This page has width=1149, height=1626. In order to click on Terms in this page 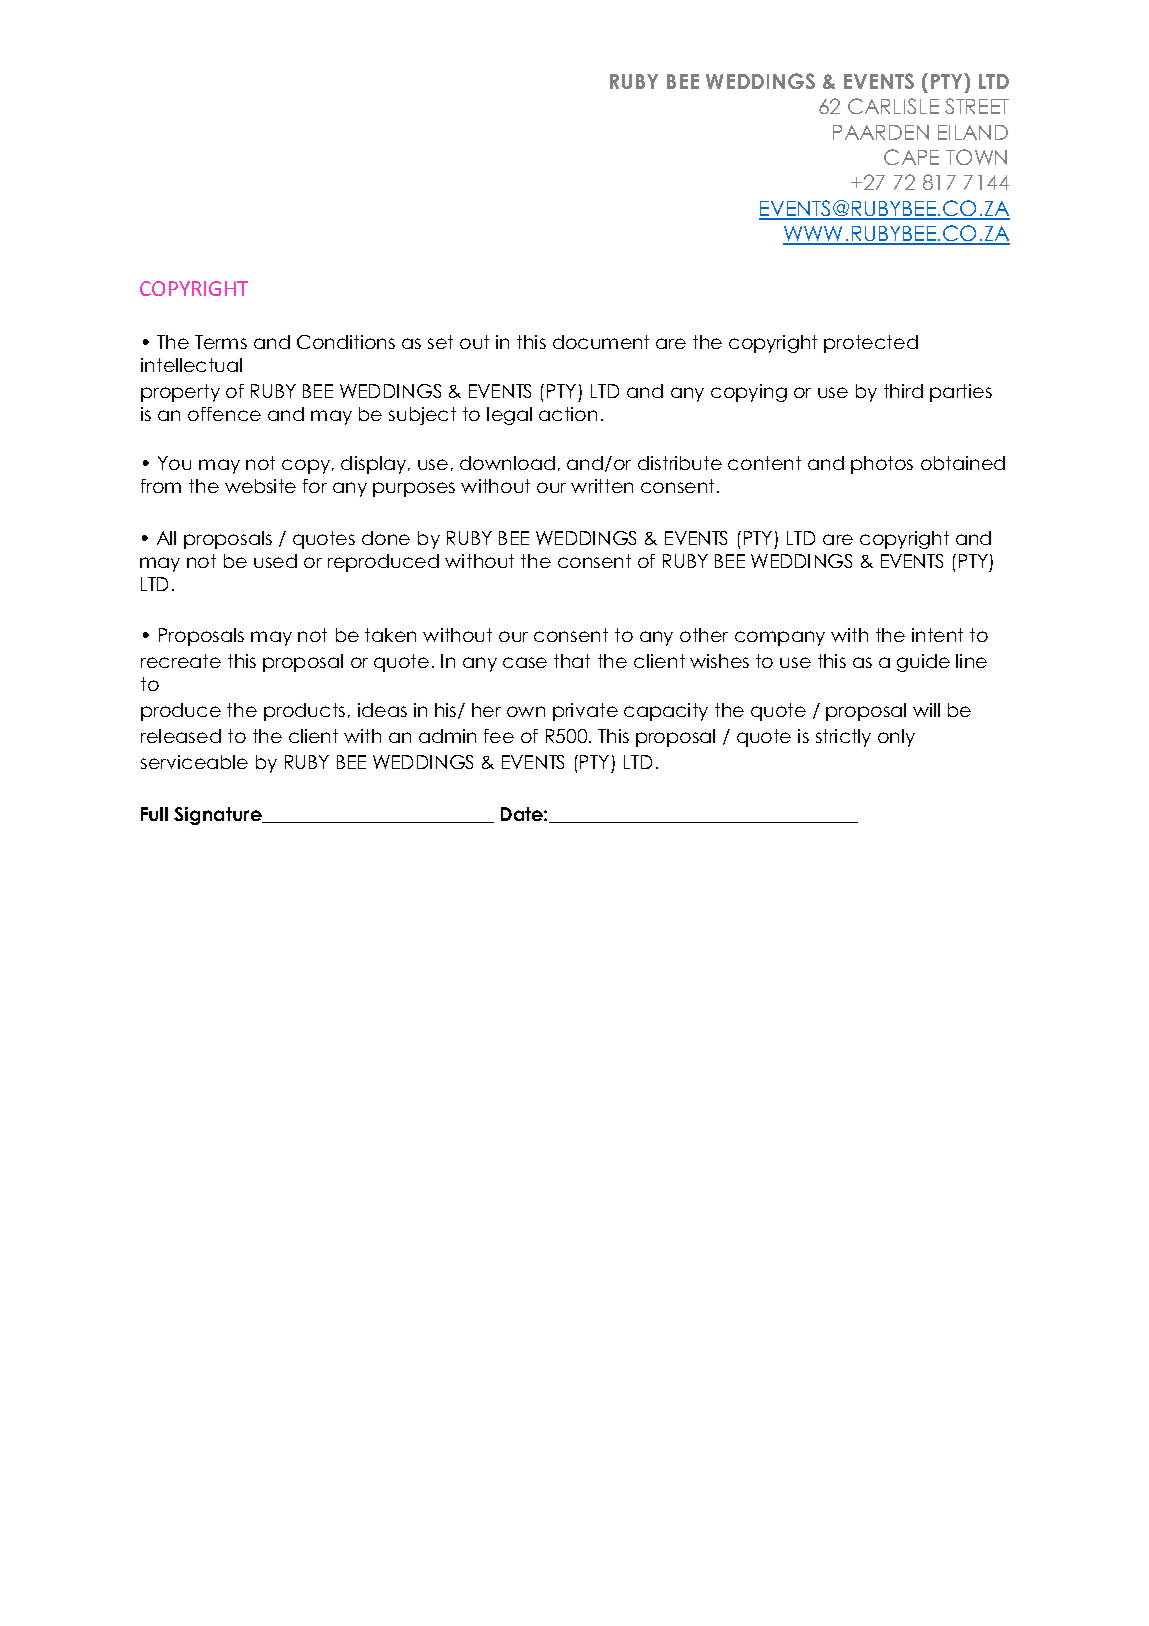, I will do `click(221, 342)`.
